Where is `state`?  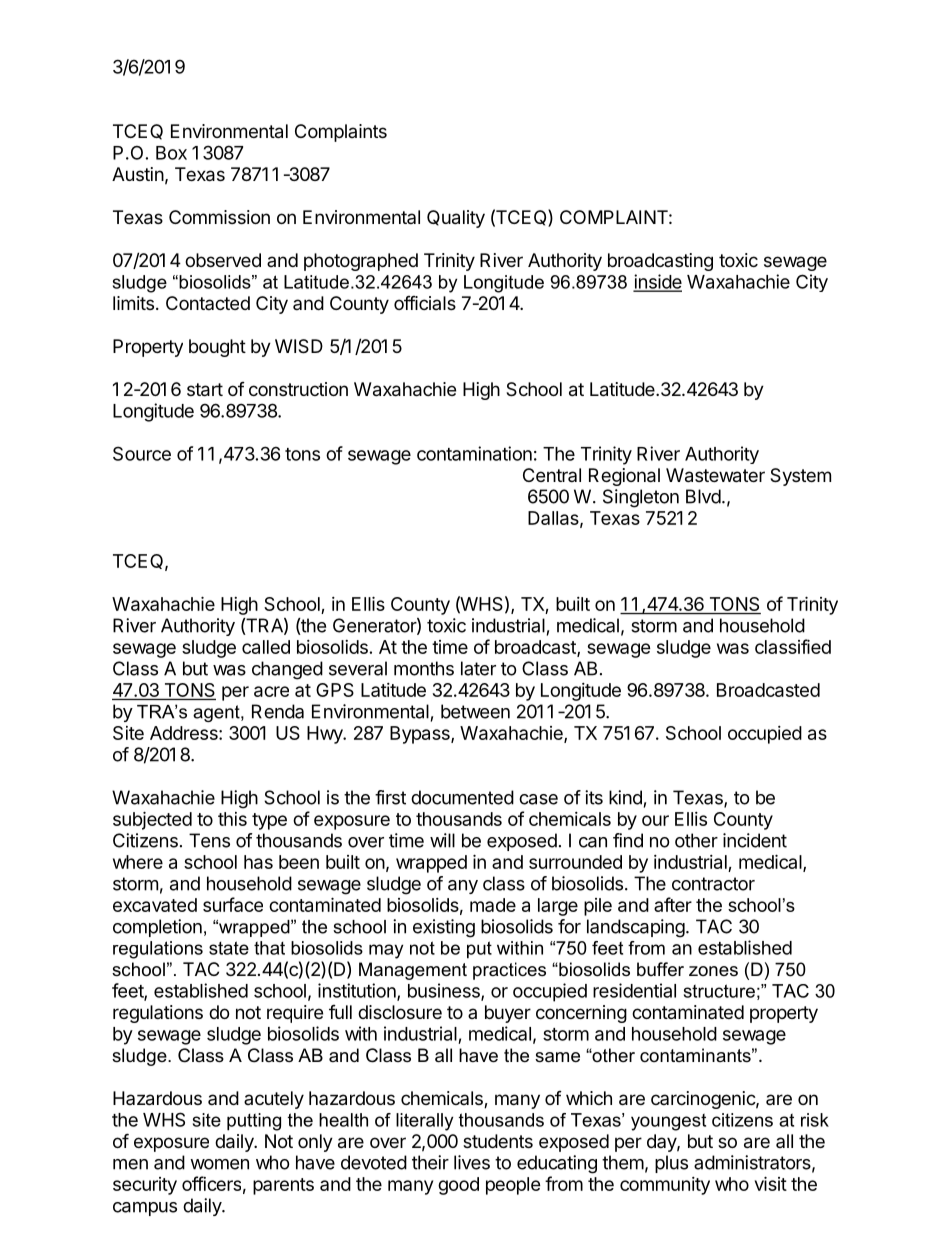
state is located at coordinates (229, 948).
